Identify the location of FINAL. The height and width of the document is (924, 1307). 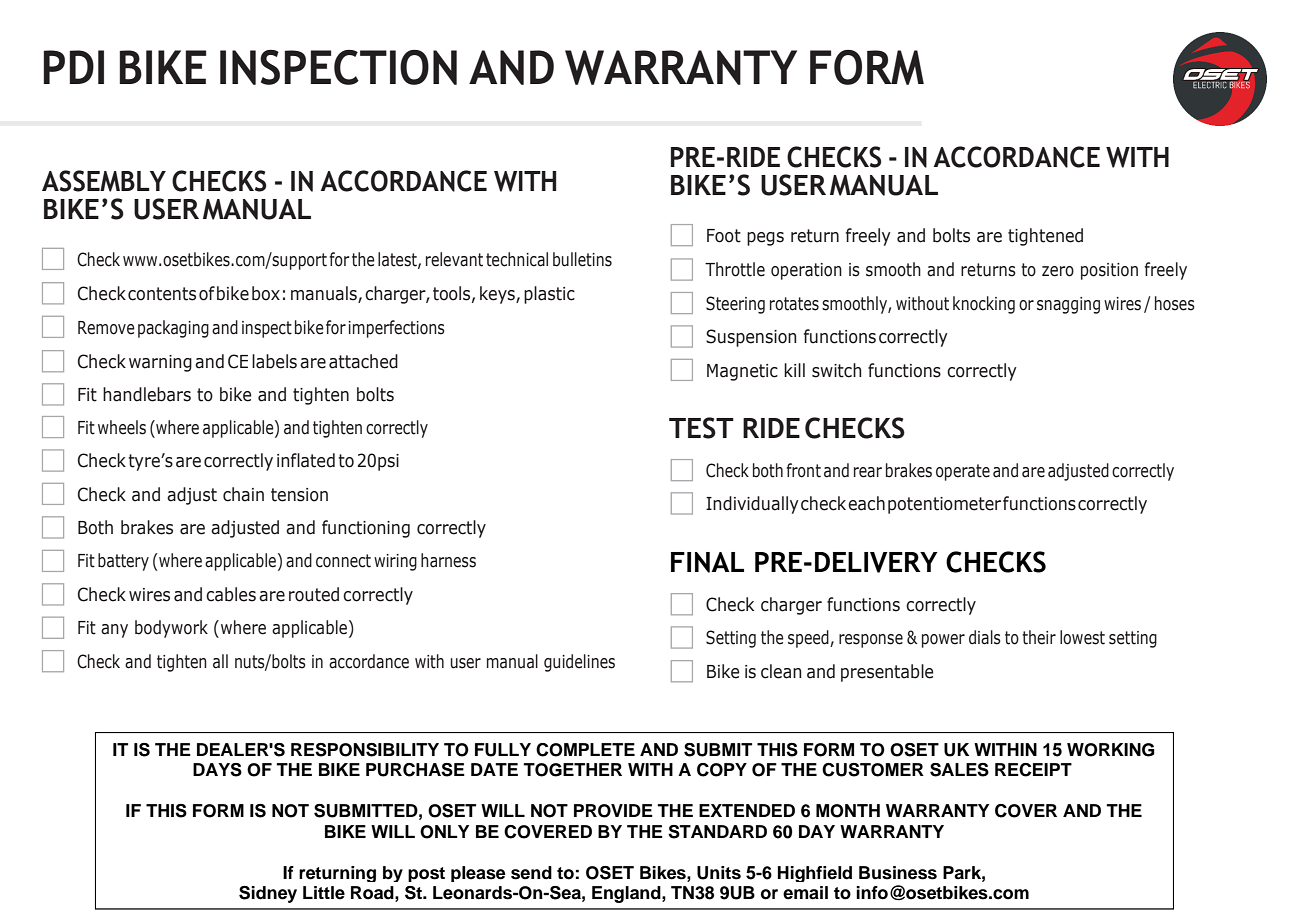
(707, 562).
